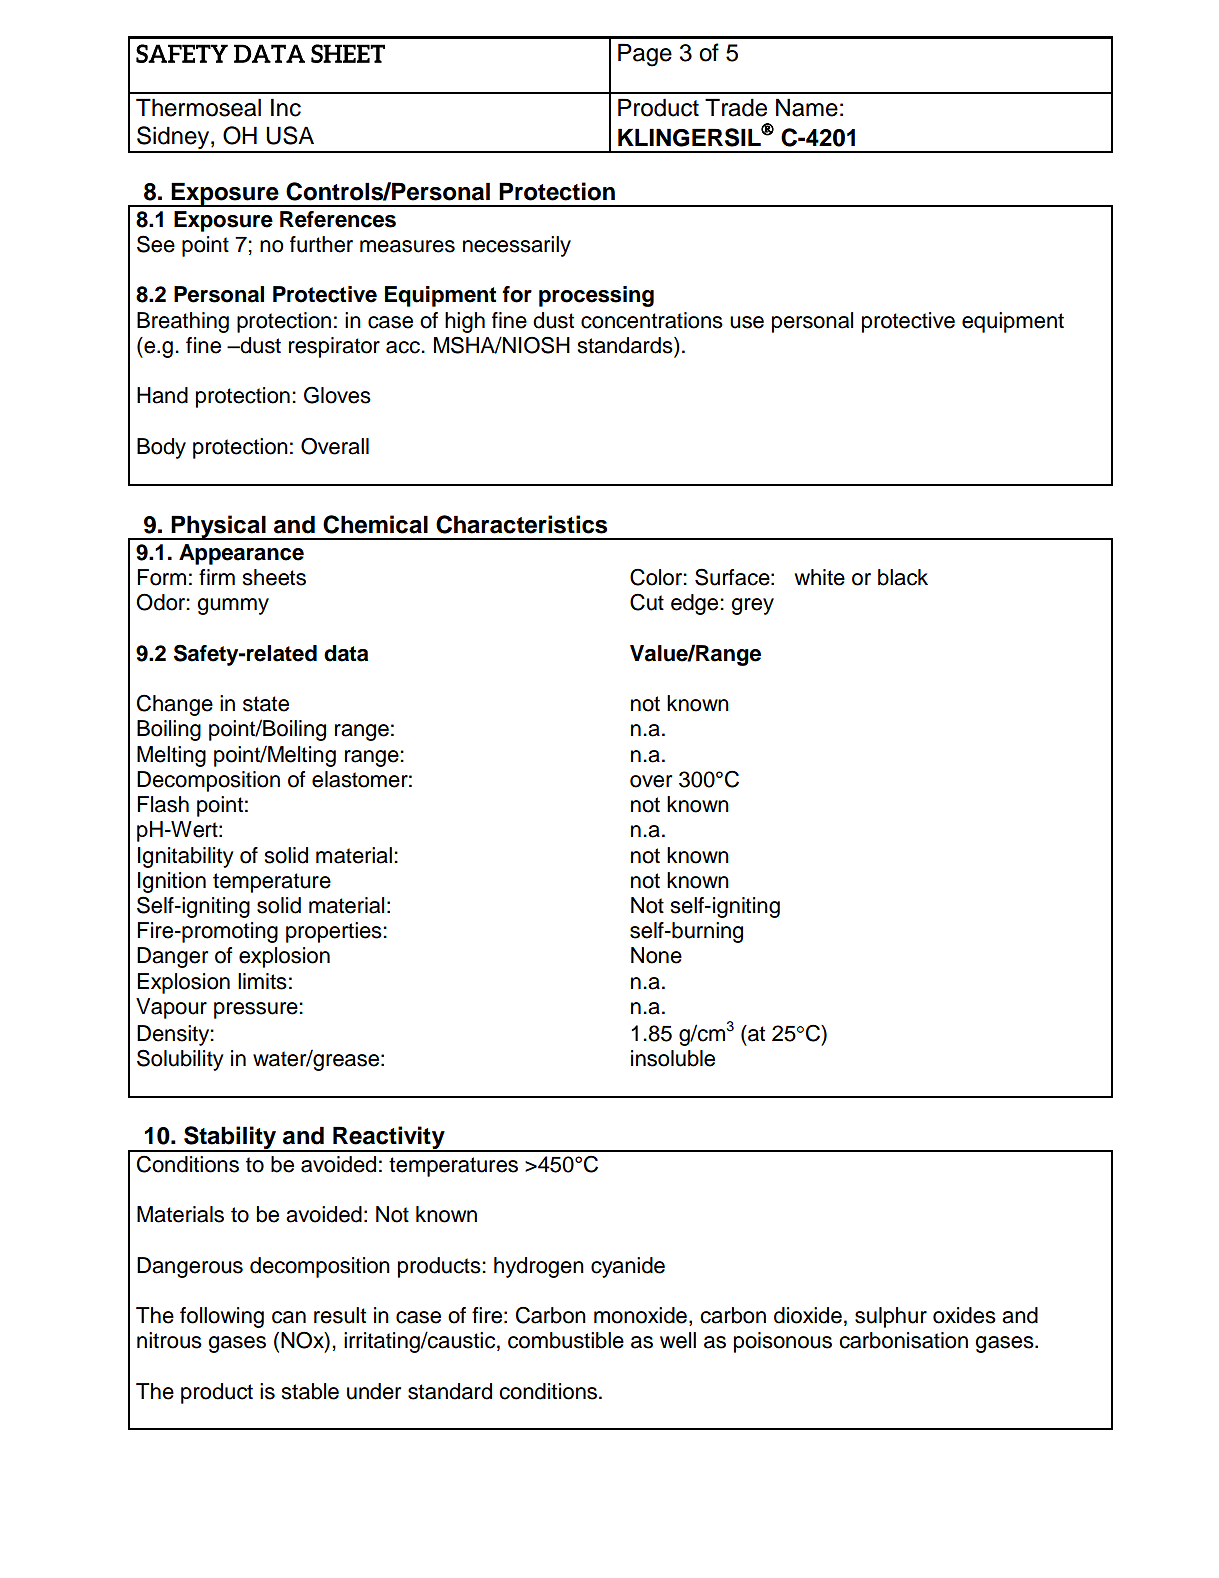 The width and height of the document is (1219, 1578). Describe the element at coordinates (262, 981) in the document. I see `limits` at that location.
